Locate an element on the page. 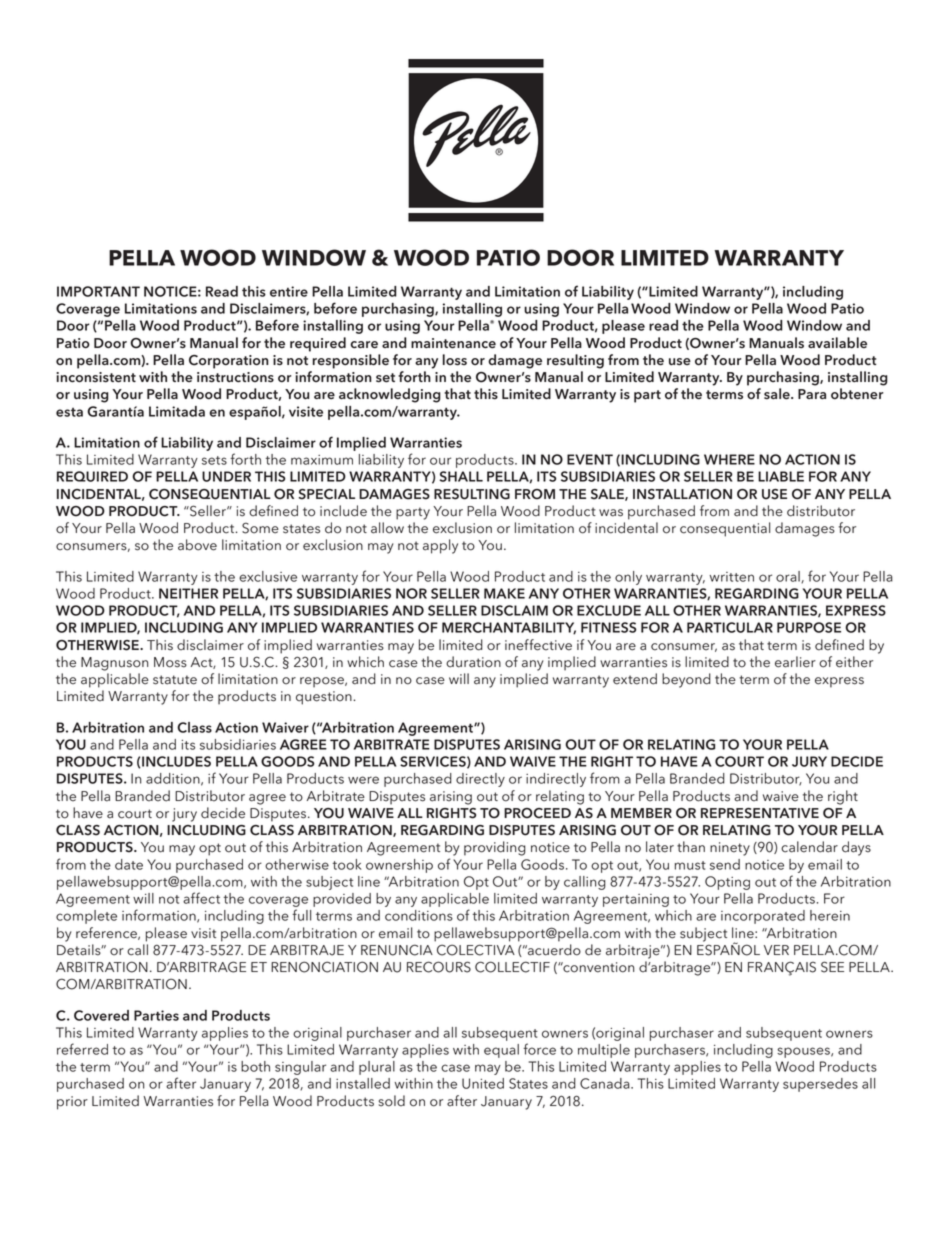  both is located at coordinates (255, 1066).
